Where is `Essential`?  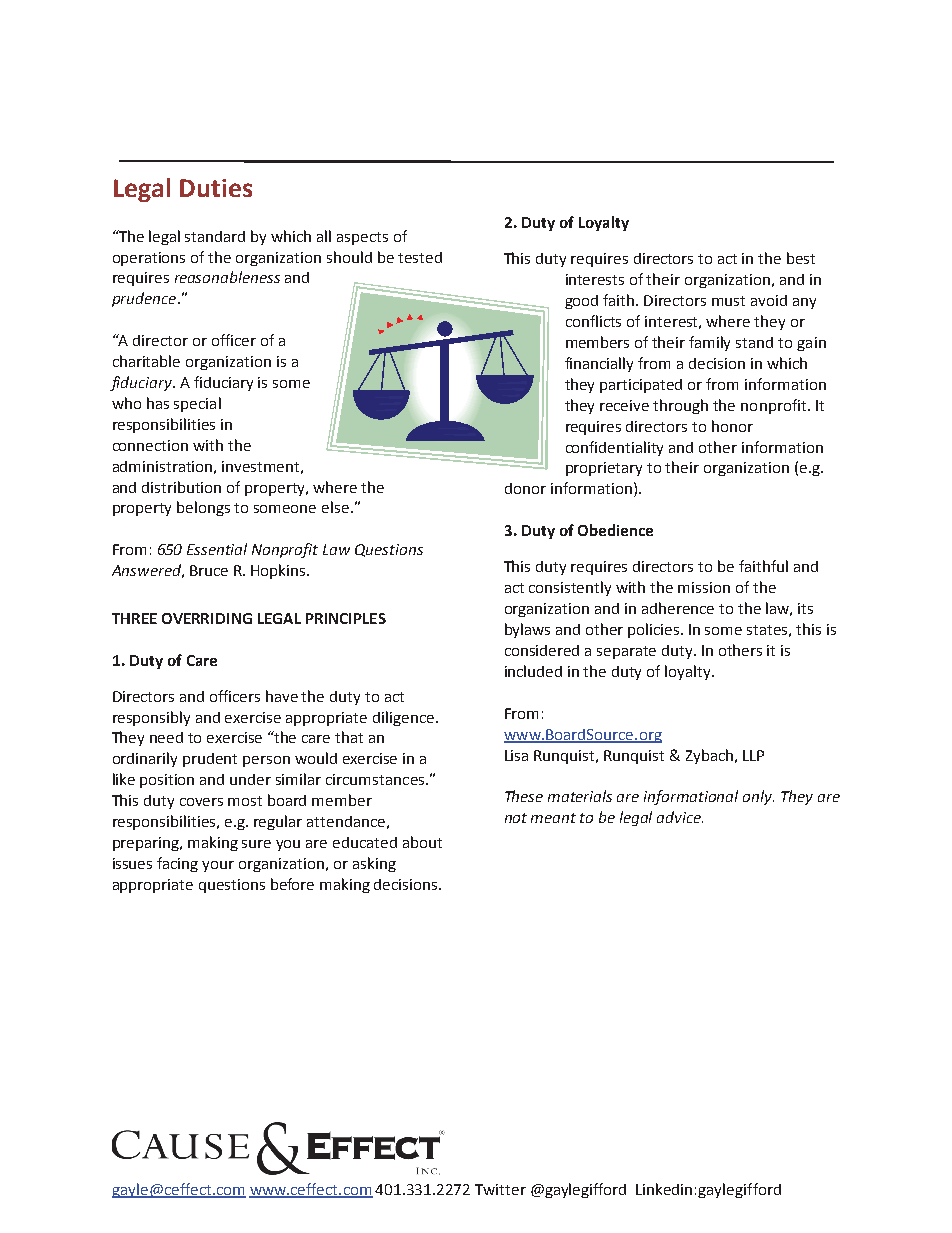
Essential is located at coordinates (217, 549).
